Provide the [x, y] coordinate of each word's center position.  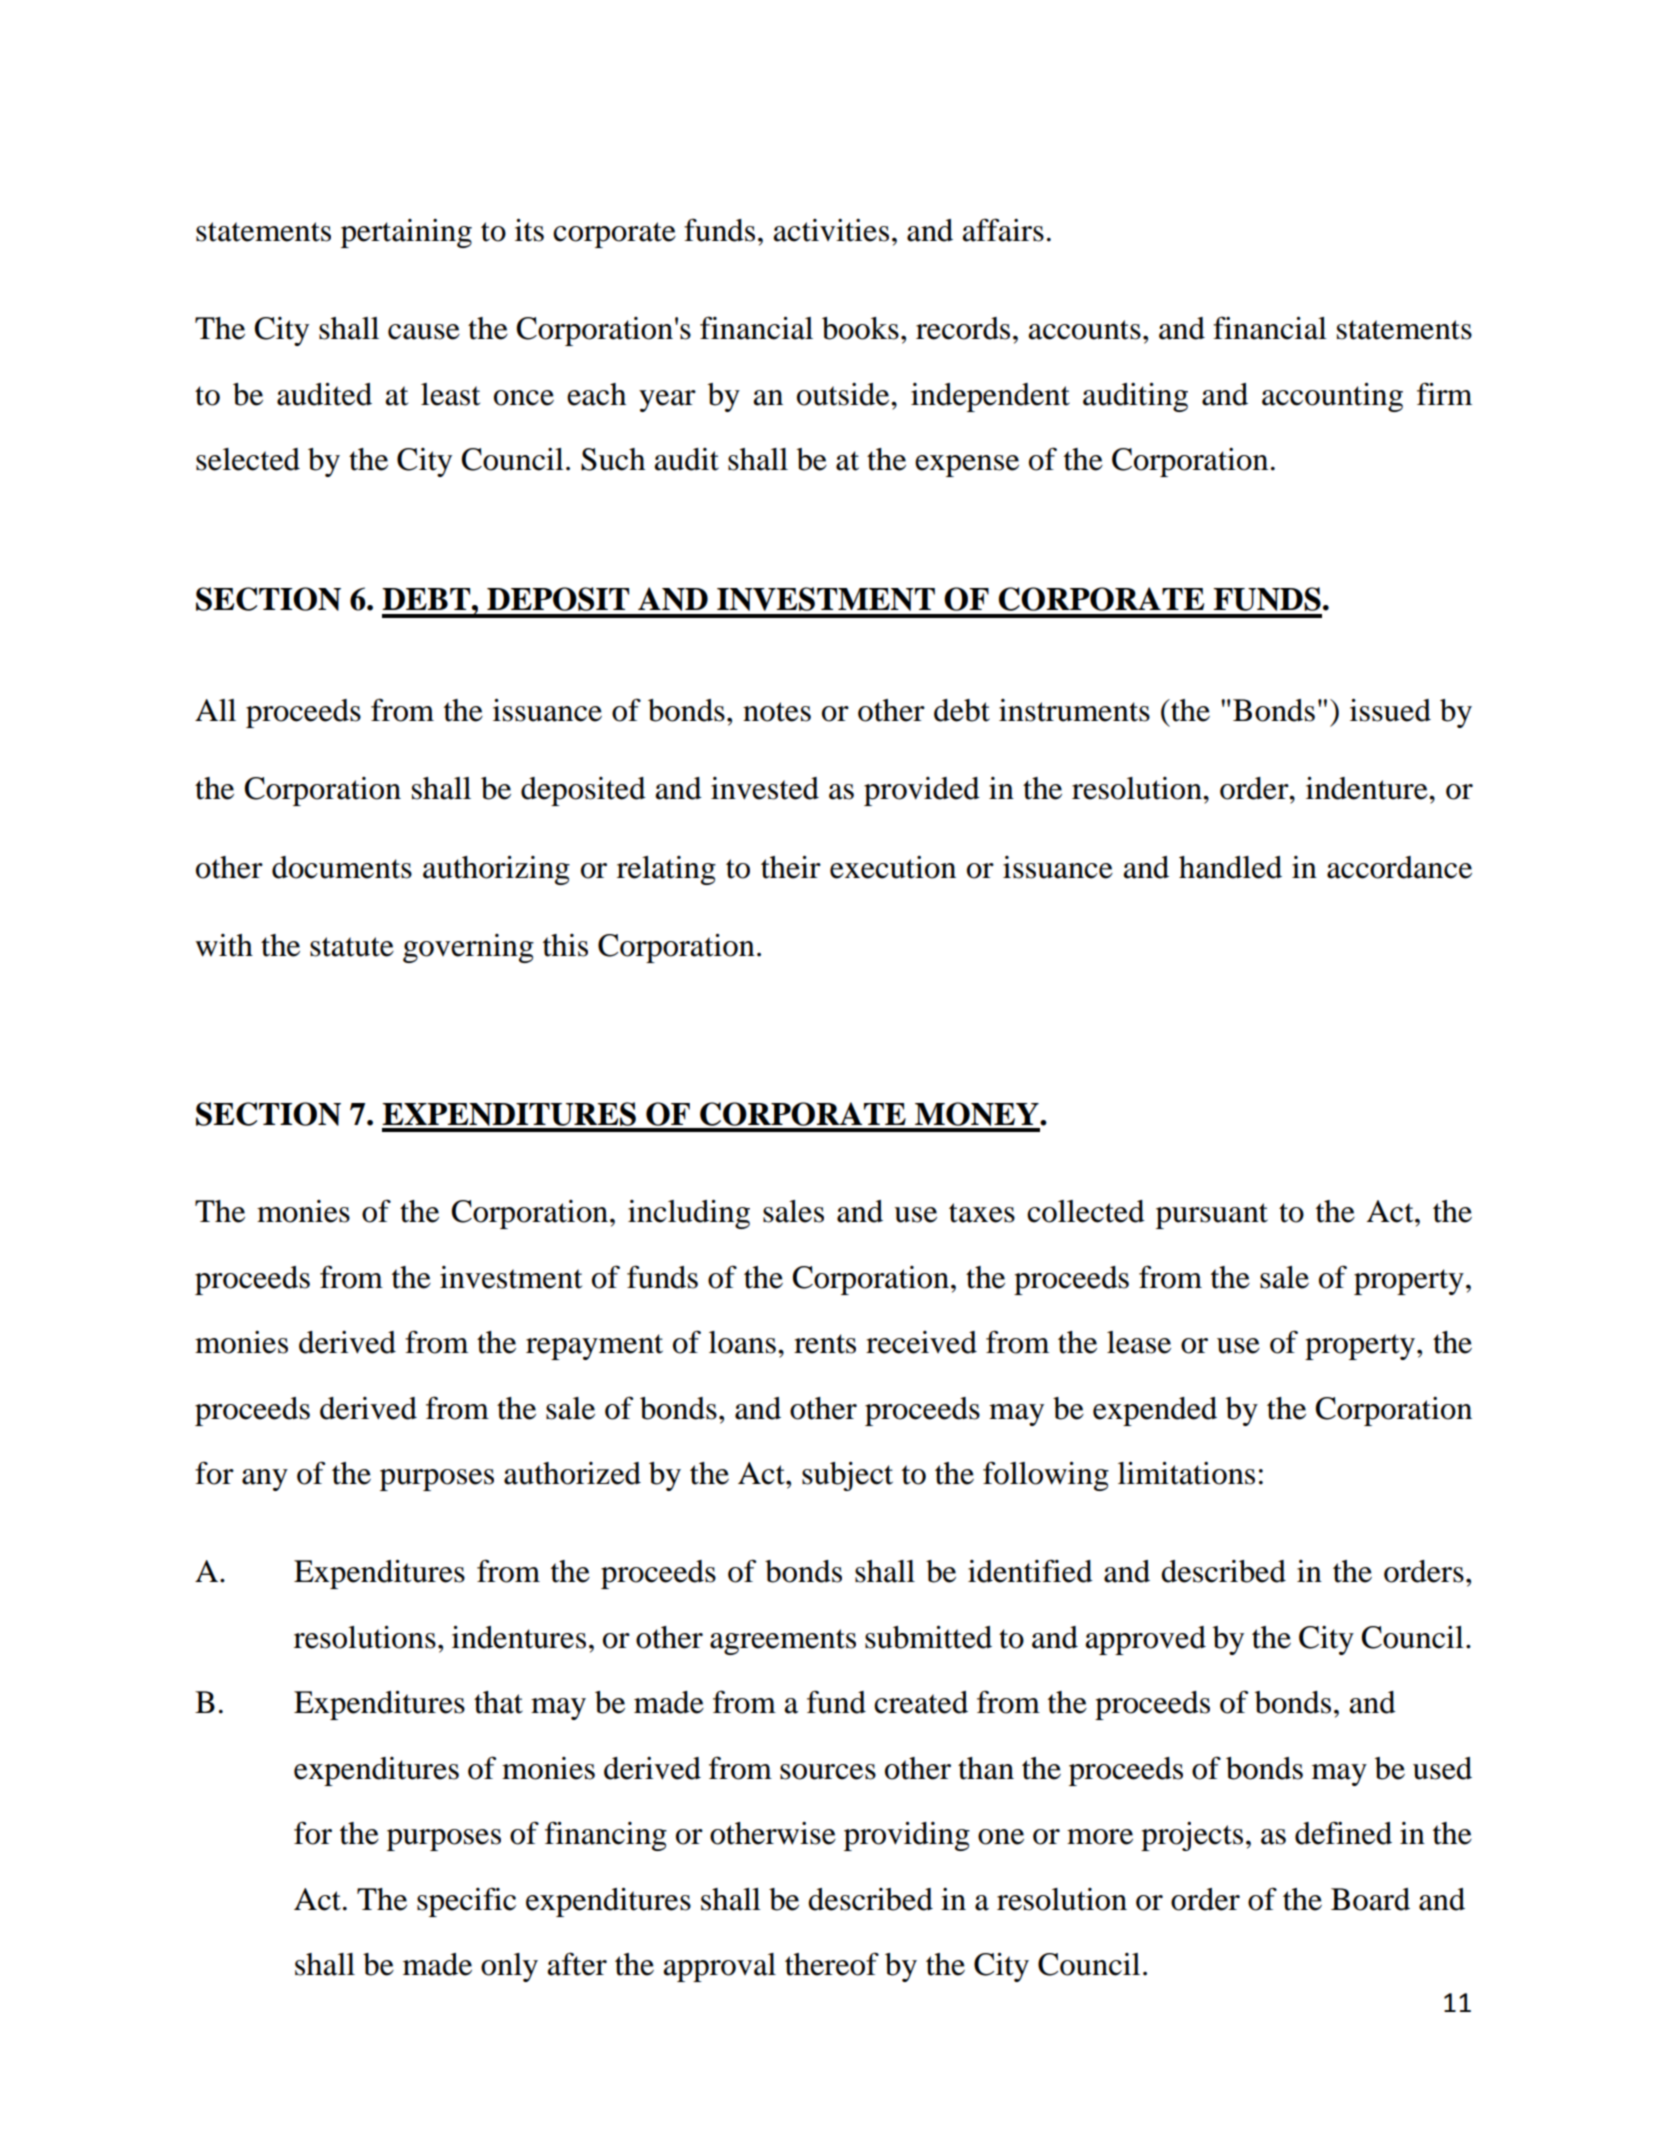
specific [466, 1902]
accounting [1332, 397]
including [689, 1214]
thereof [832, 1964]
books [860, 328]
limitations [1186, 1473]
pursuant [1212, 1216]
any [265, 1480]
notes [777, 712]
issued [1390, 710]
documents [342, 867]
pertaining [406, 233]
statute [352, 947]
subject [847, 1476]
